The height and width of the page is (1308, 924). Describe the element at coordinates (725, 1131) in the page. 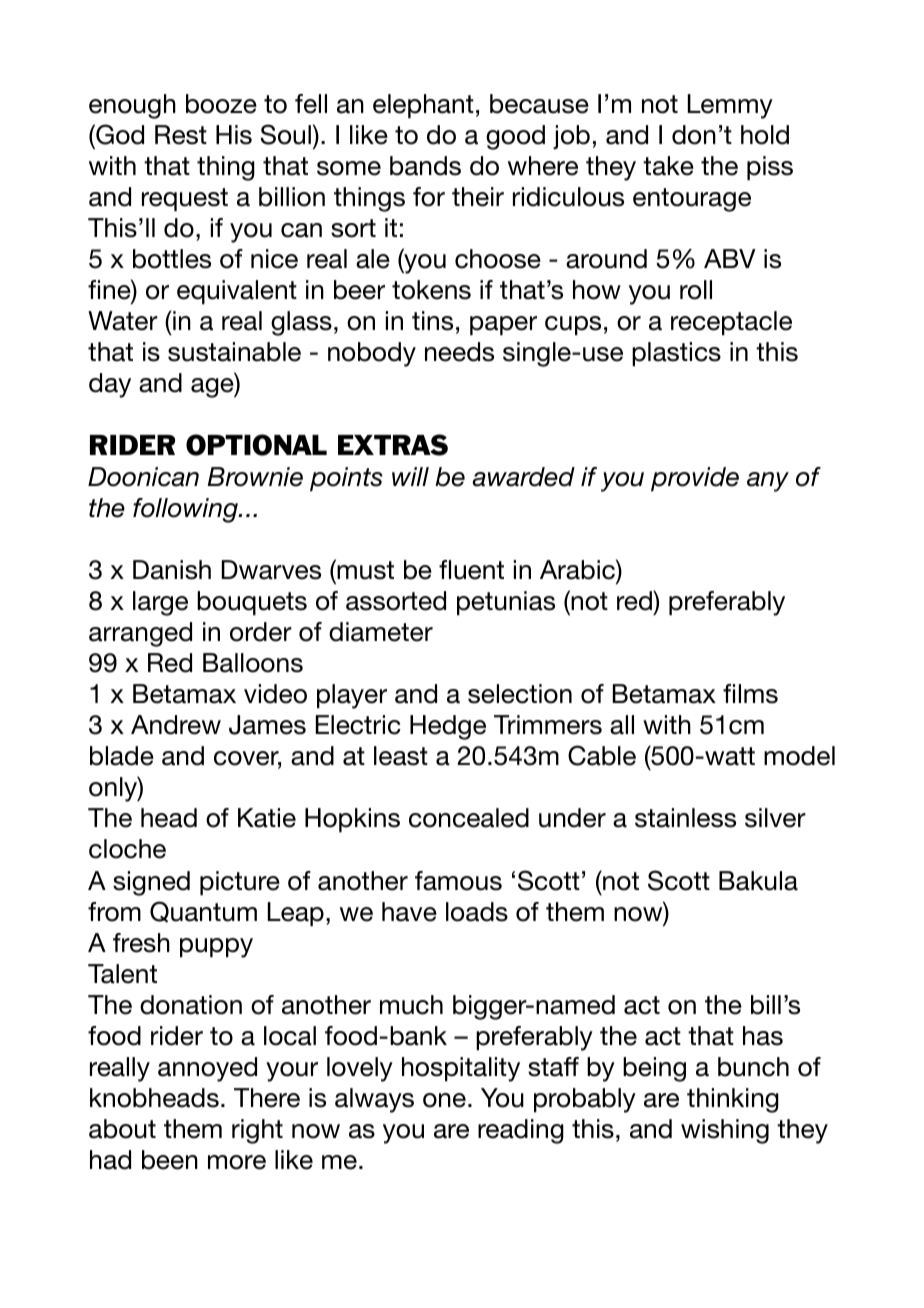

I see `wishing` at that location.
